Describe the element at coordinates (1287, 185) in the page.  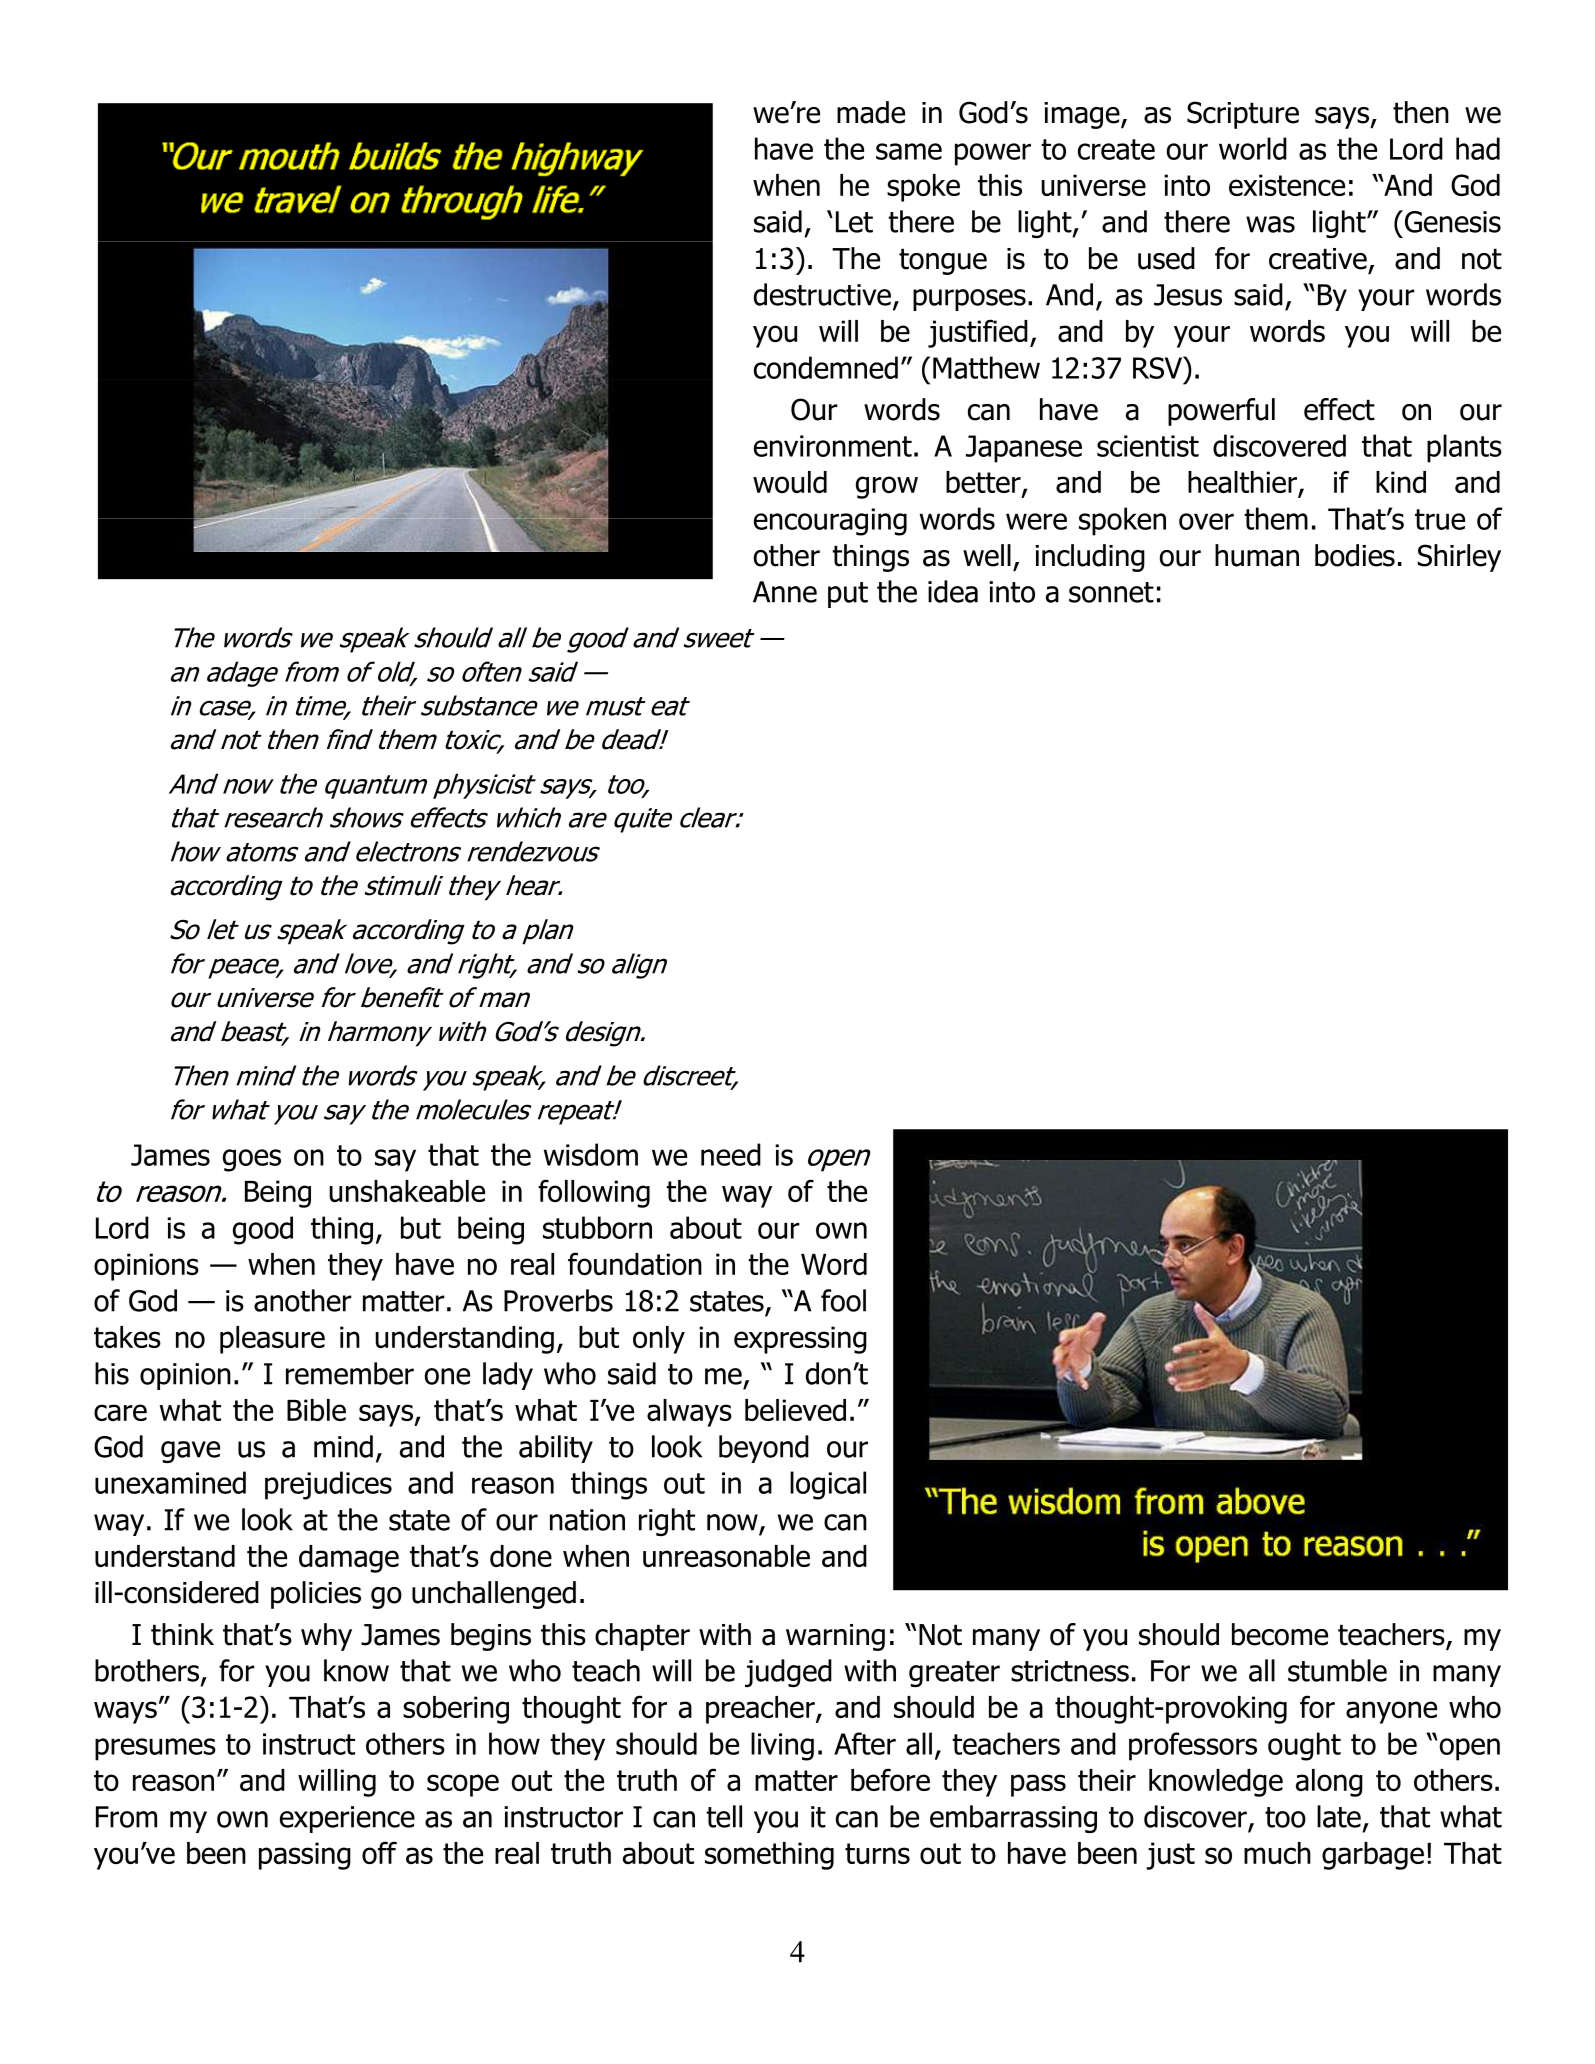
I see `existence` at that location.
